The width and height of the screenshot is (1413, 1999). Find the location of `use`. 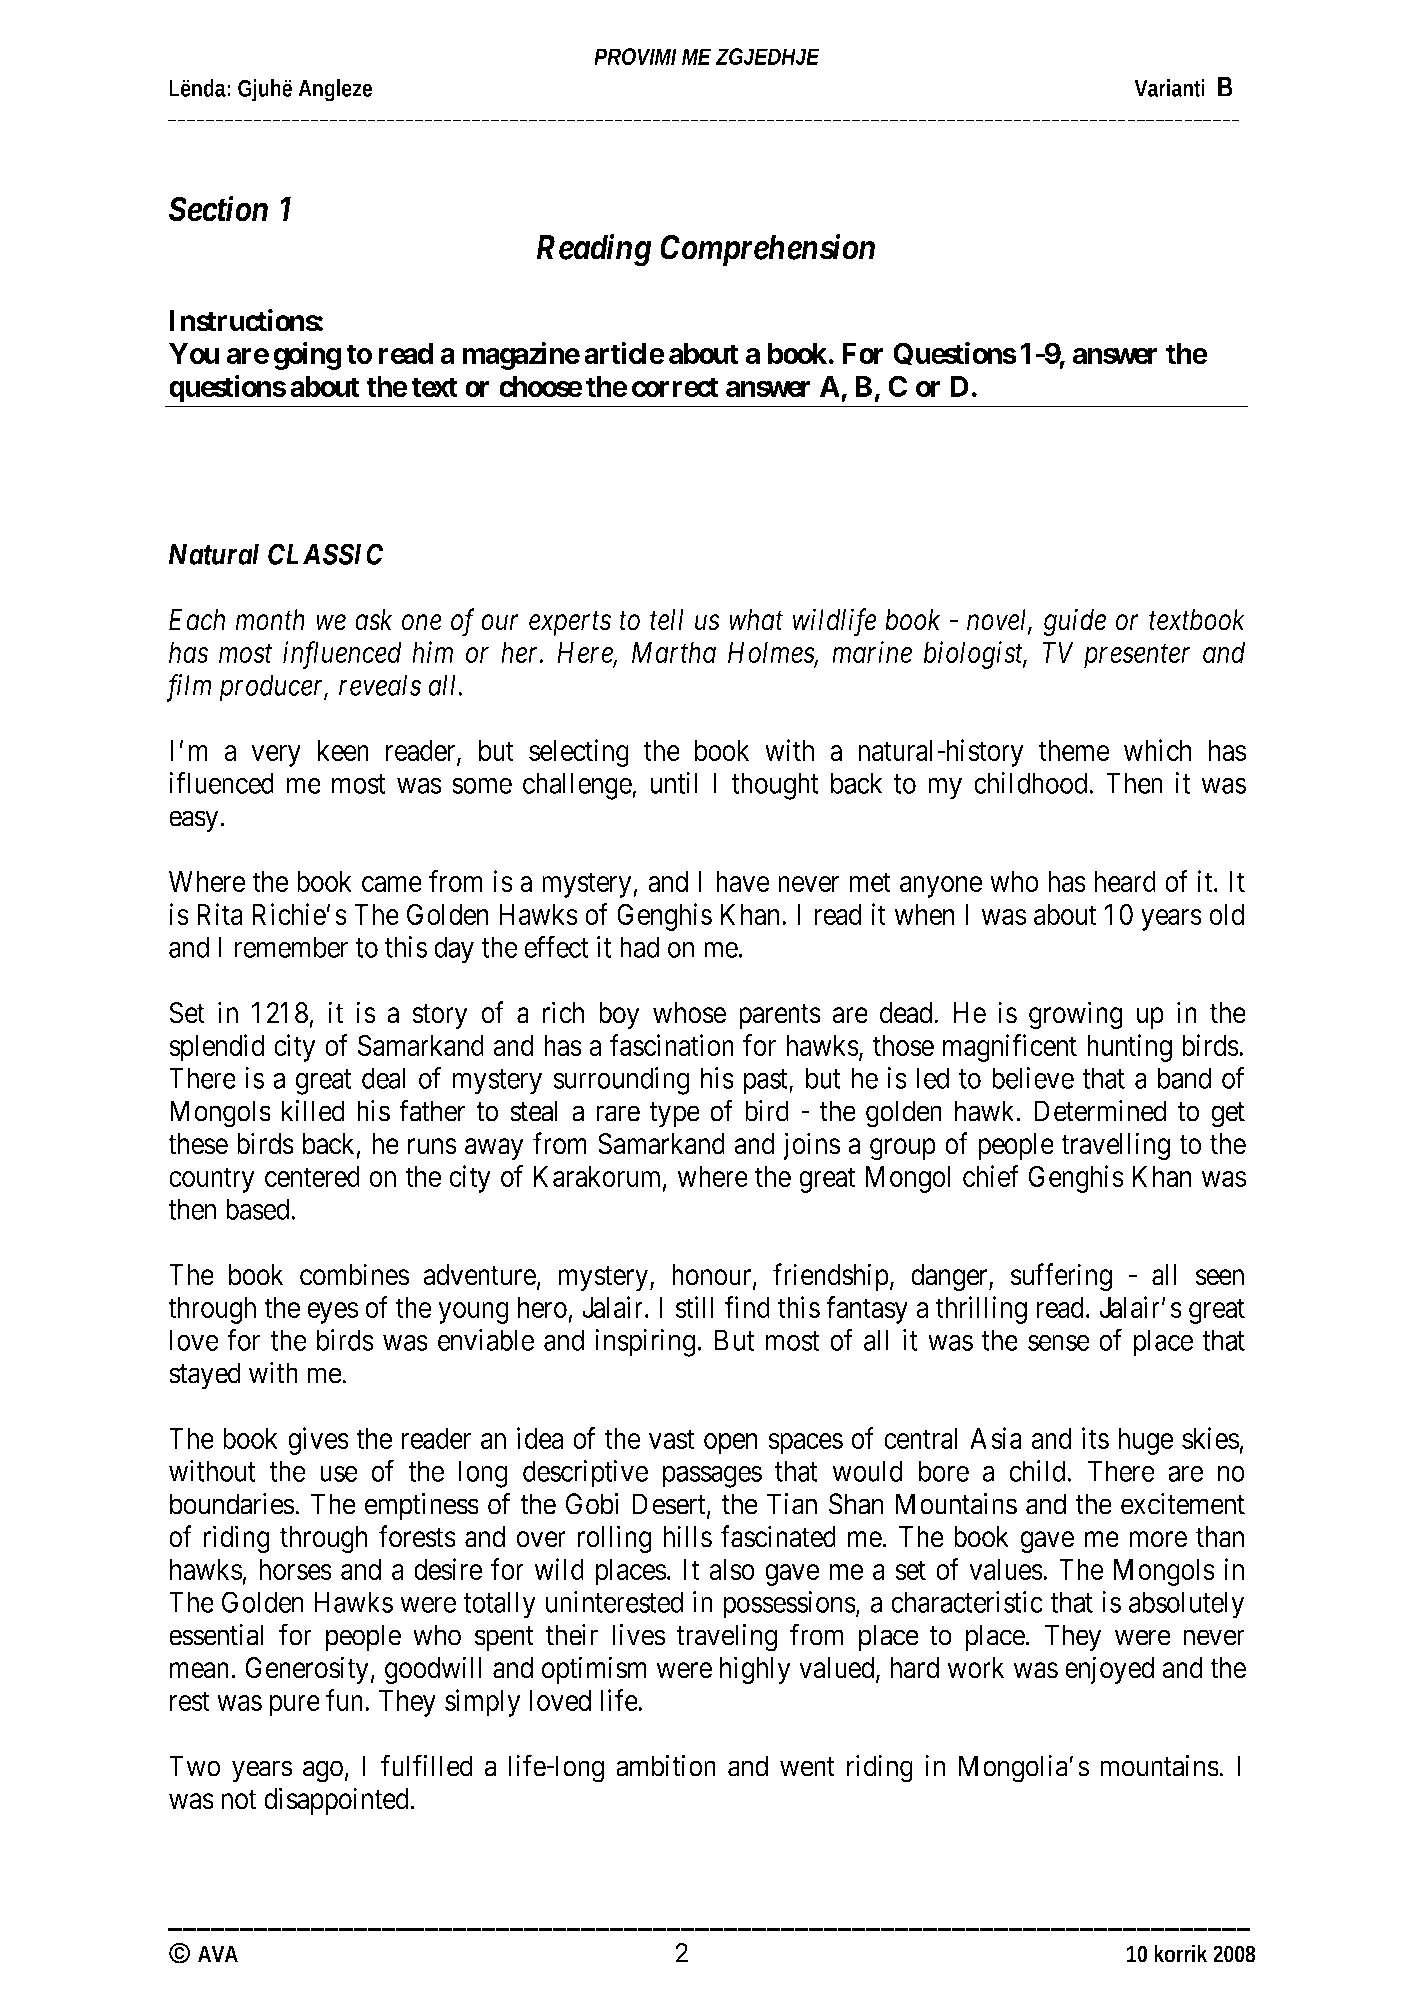

use is located at coordinates (339, 1474).
